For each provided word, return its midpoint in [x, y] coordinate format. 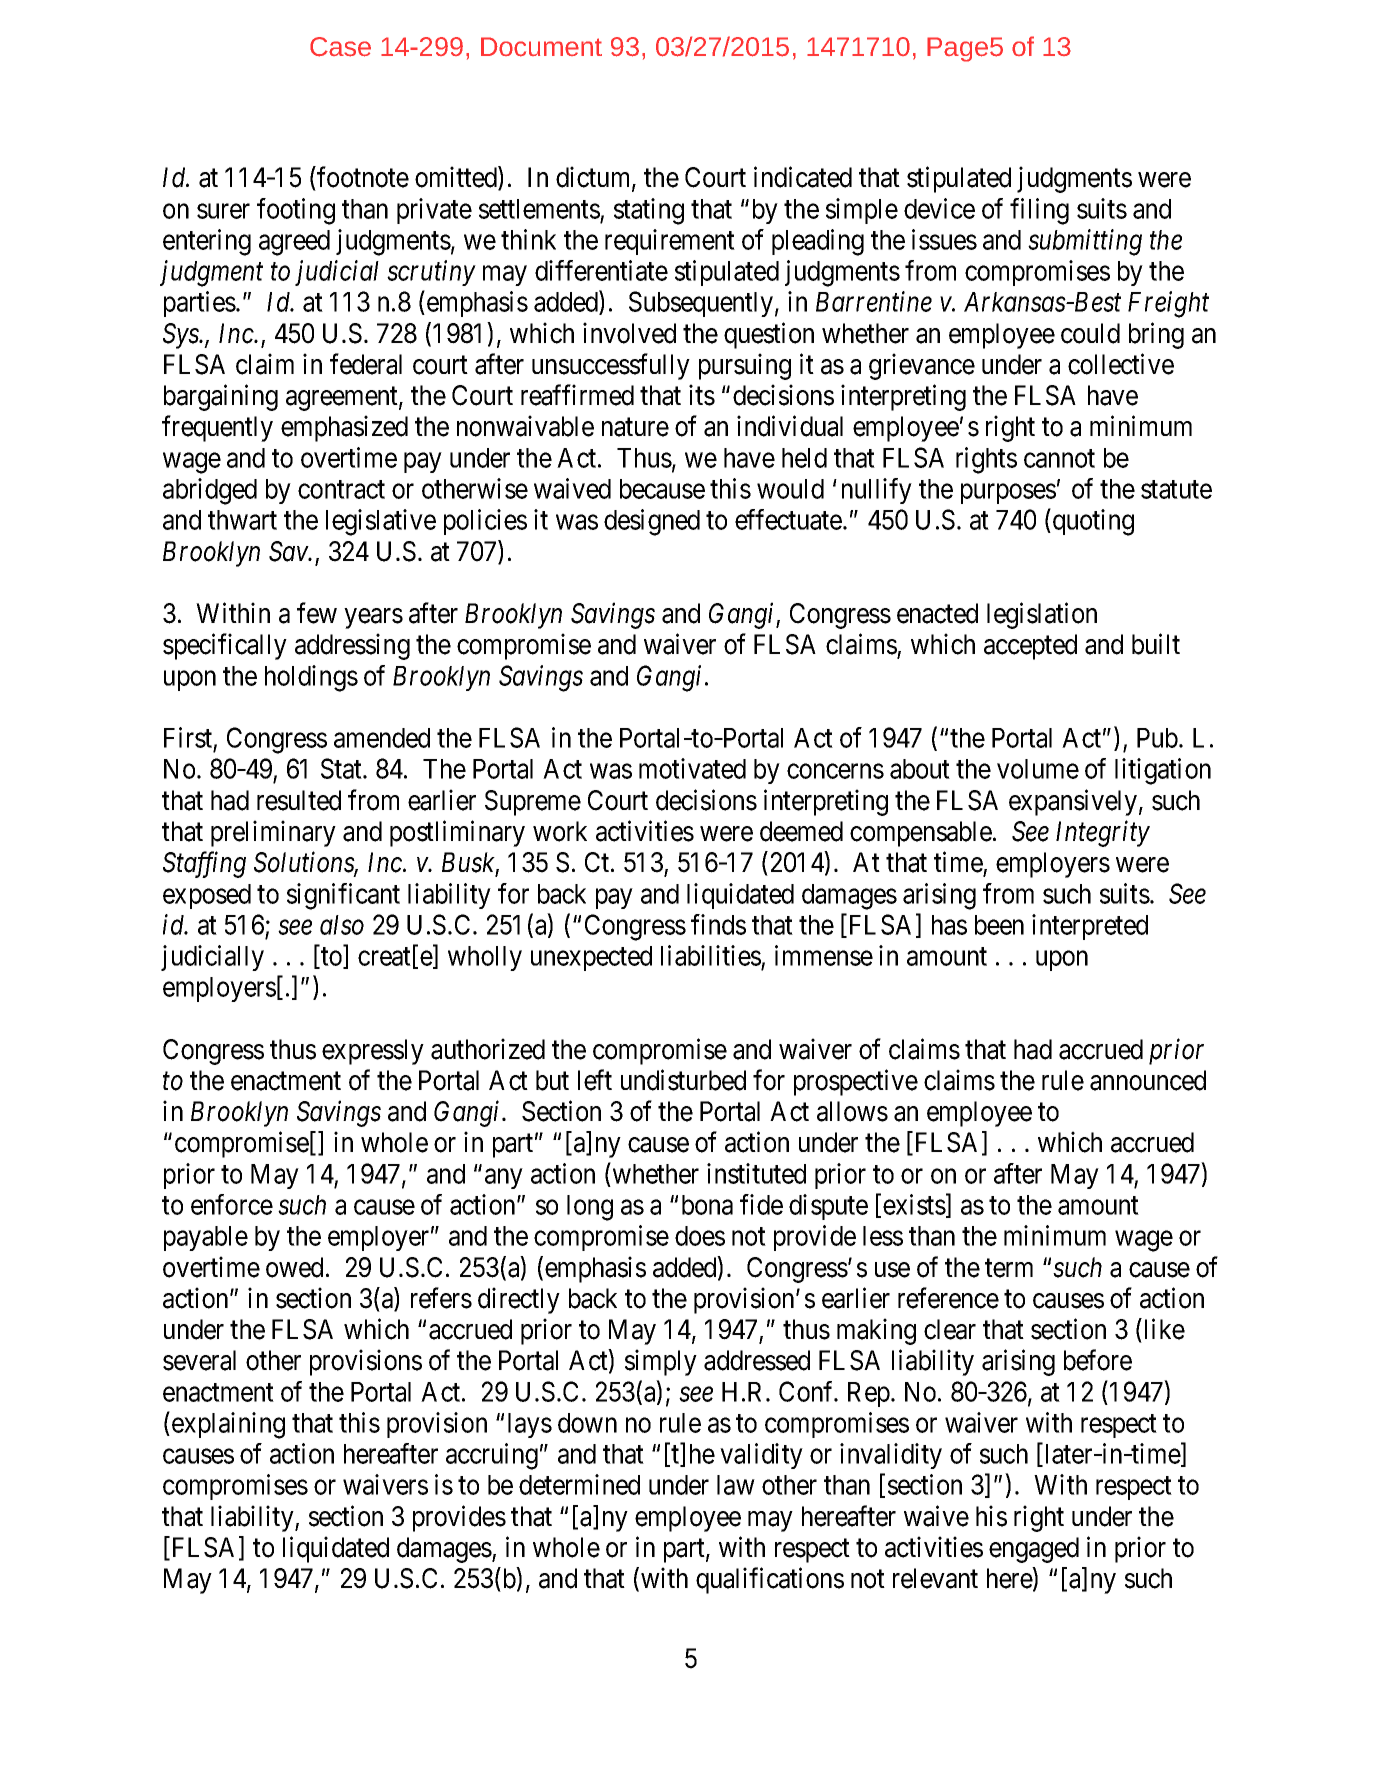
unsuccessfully [611, 366]
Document [541, 47]
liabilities [711, 957]
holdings [311, 678]
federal [366, 364]
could [1090, 333]
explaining [228, 1425]
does [700, 1236]
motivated [692, 768]
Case [340, 47]
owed [294, 1267]
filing [1039, 211]
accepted [1030, 647]
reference [948, 1298]
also [342, 925]
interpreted [1090, 927]
